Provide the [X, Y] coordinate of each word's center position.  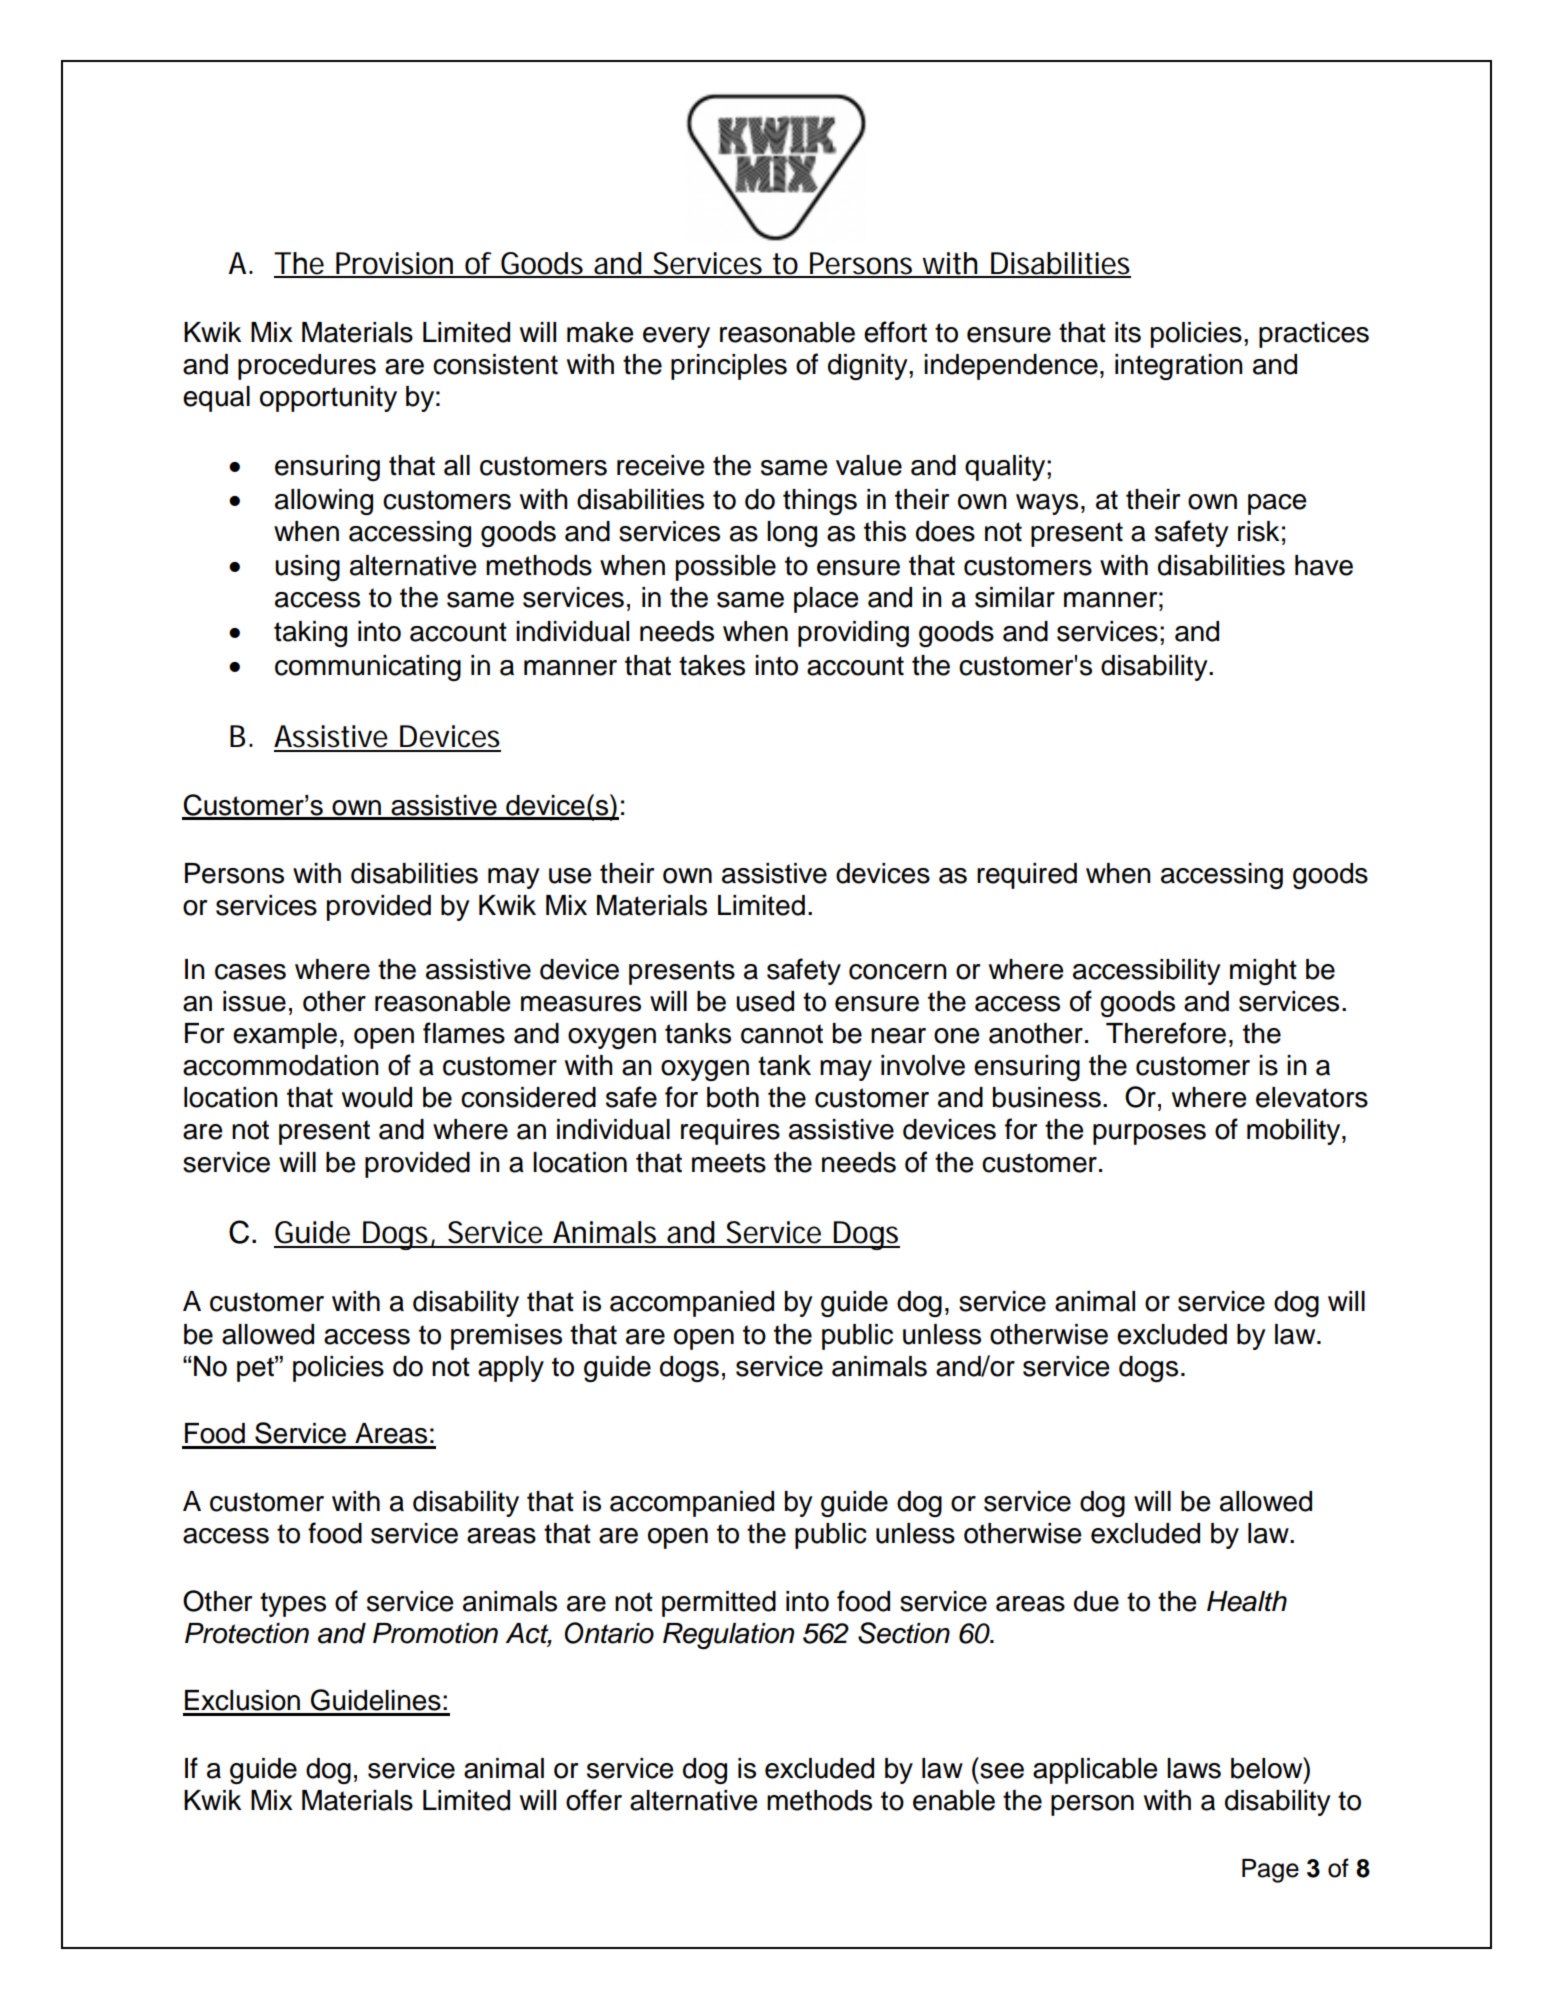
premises [506, 1337]
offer [594, 1800]
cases [250, 972]
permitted [719, 1604]
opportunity [328, 399]
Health [1247, 1601]
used [765, 1001]
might [1263, 972]
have [1324, 565]
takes [712, 665]
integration [1179, 367]
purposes [1149, 1134]
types [293, 1604]
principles [729, 367]
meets [729, 1163]
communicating [368, 668]
